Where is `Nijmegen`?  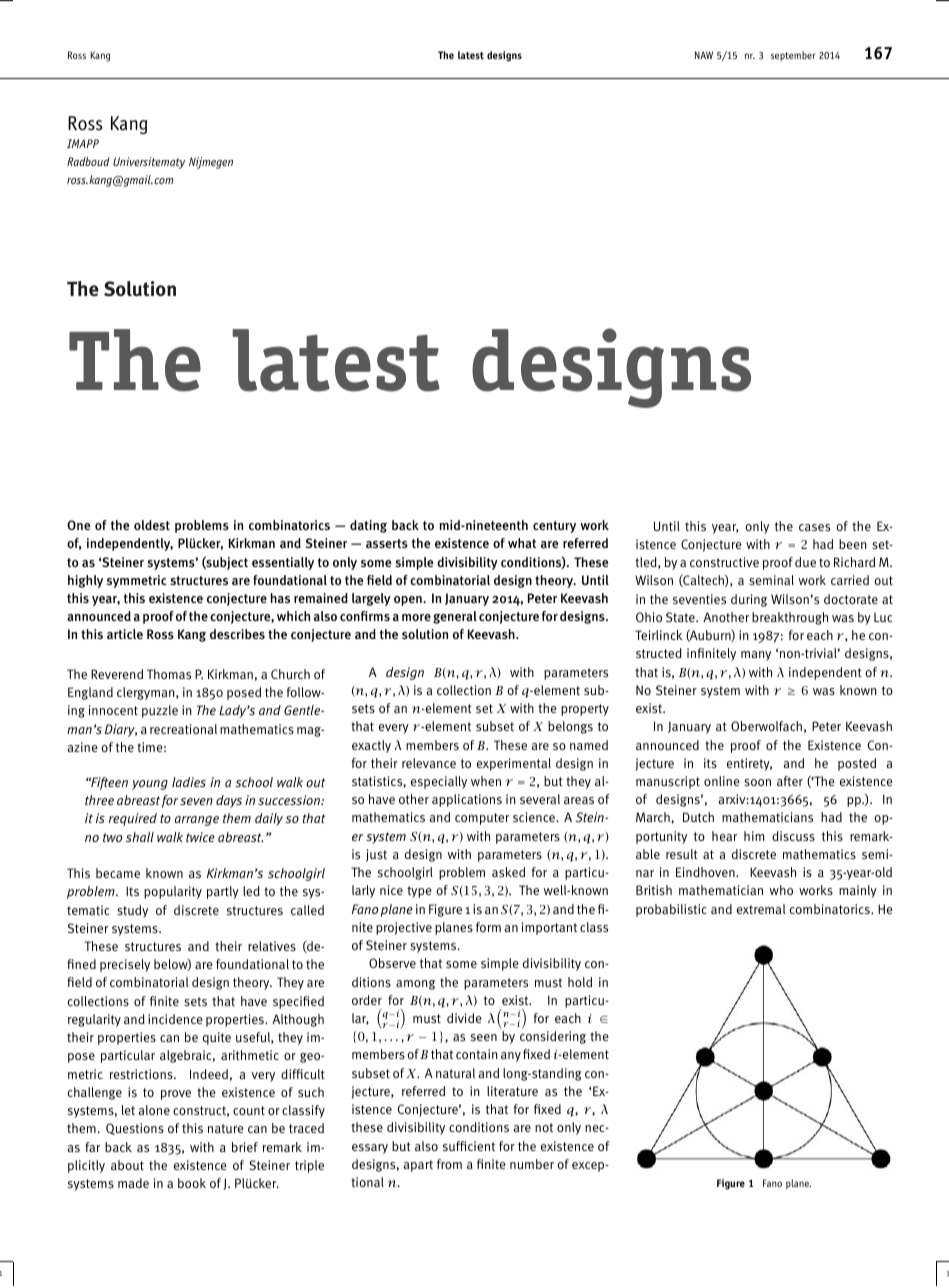
Nijmegen is located at coordinates (211, 163).
